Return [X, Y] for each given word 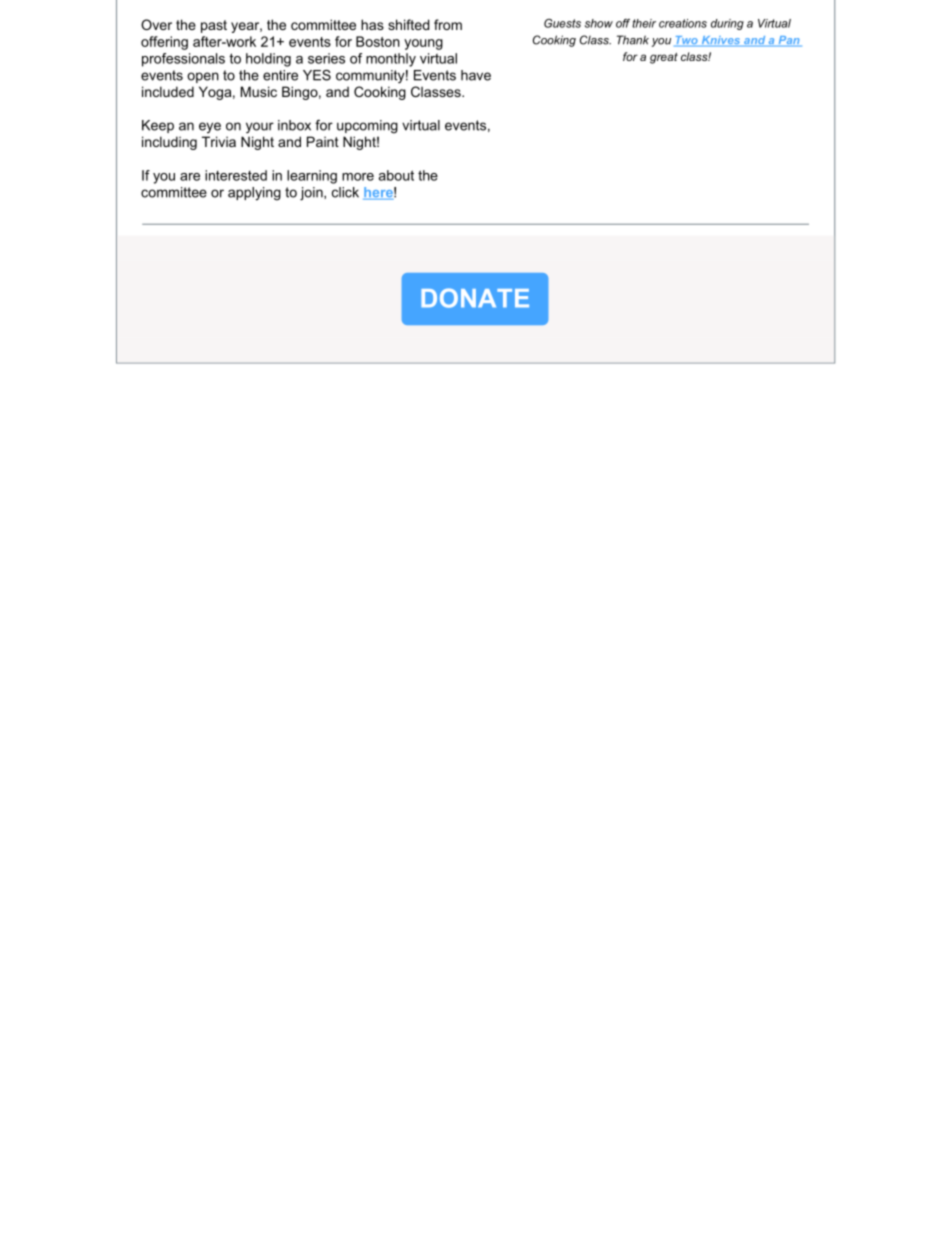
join [312, 194]
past [214, 26]
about [396, 175]
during [727, 24]
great [664, 58]
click [345, 192]
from [448, 24]
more [358, 177]
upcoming [367, 127]
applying [254, 194]
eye [210, 127]
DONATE [475, 298]
